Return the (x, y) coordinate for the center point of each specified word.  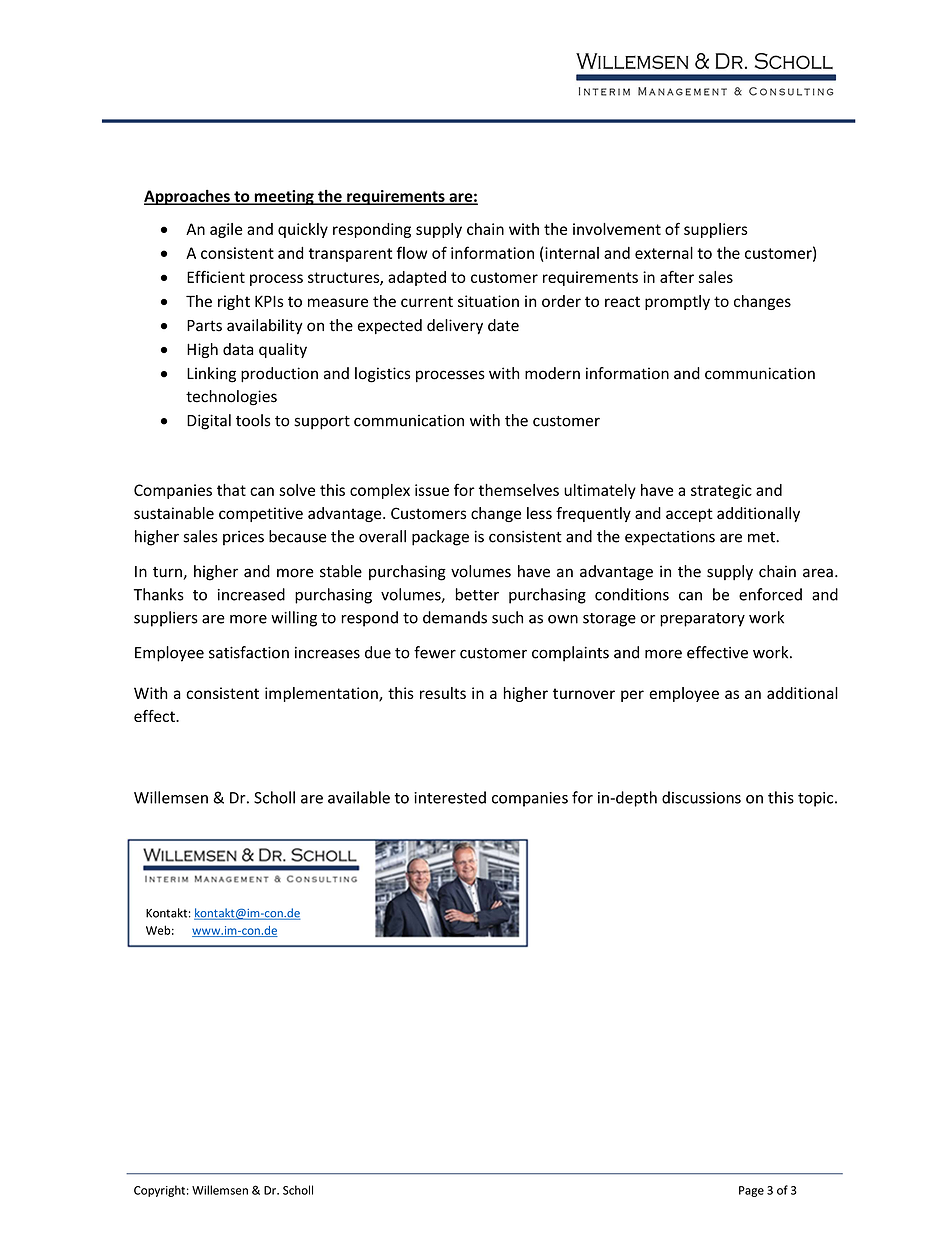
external (664, 252)
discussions (701, 797)
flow (412, 252)
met (762, 537)
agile (226, 230)
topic (817, 799)
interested (450, 797)
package (440, 538)
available (359, 797)
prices (243, 538)
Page (751, 1191)
